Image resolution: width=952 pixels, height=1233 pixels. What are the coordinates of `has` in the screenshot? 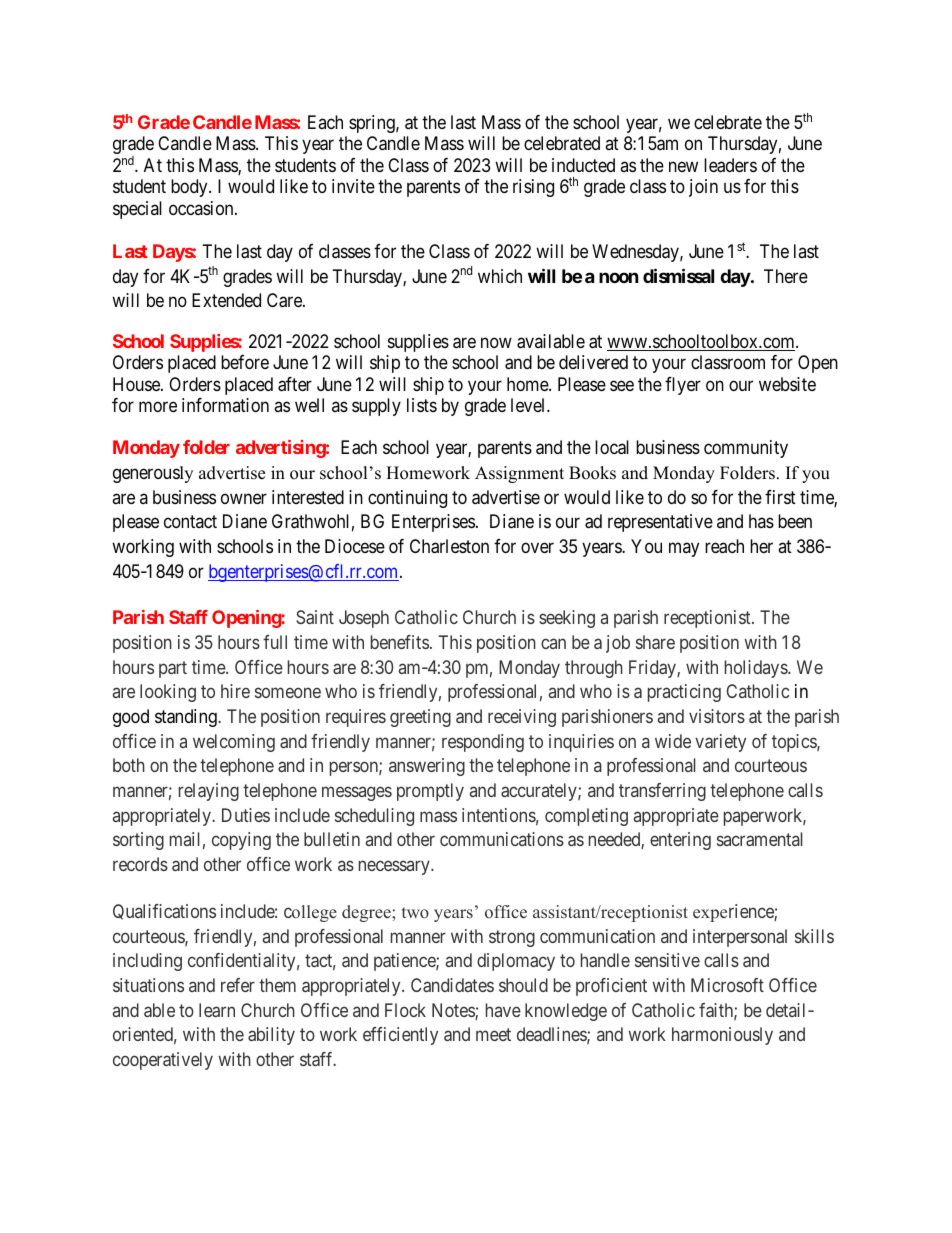 It's located at (761, 521).
